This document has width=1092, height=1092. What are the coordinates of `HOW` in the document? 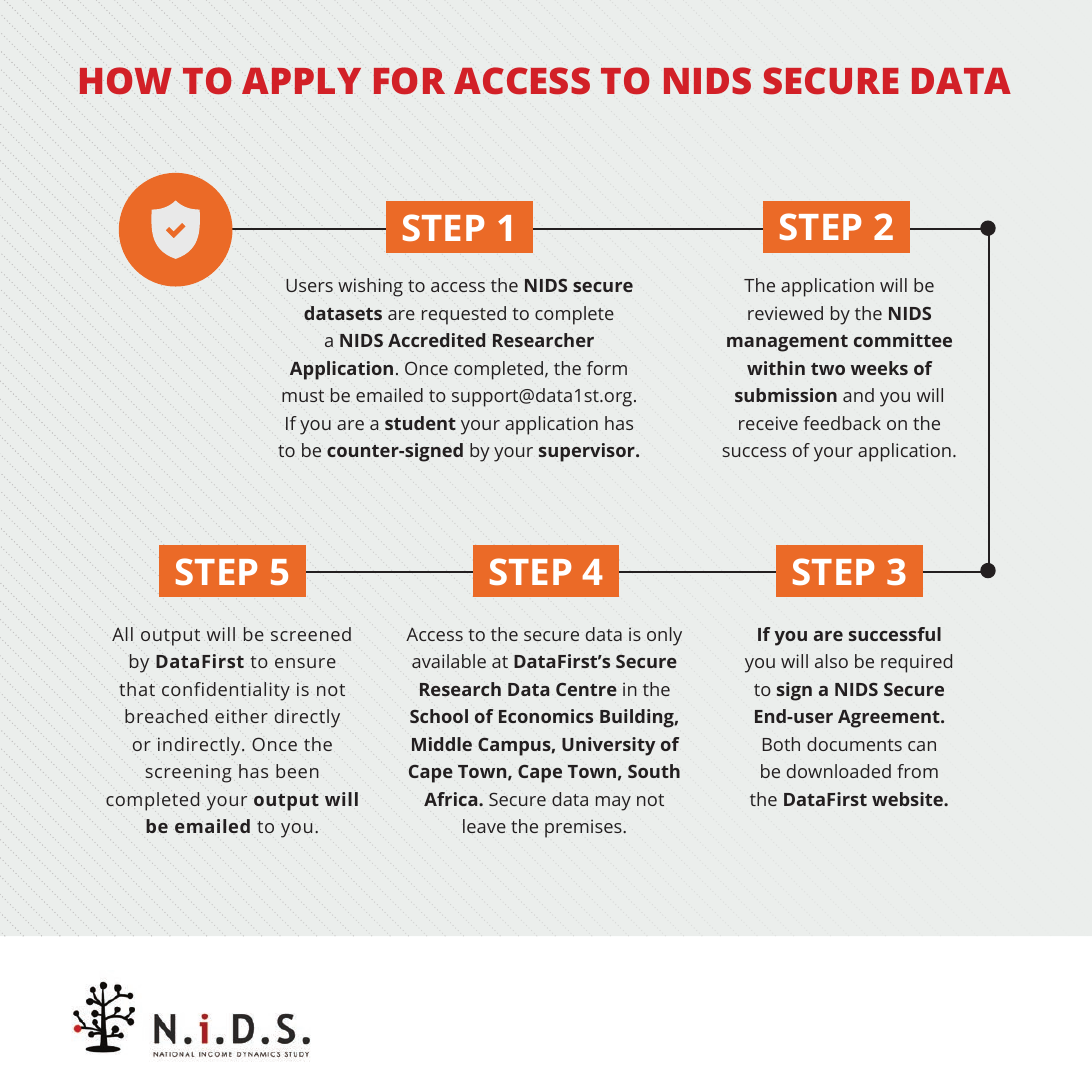 It's located at (125, 81).
